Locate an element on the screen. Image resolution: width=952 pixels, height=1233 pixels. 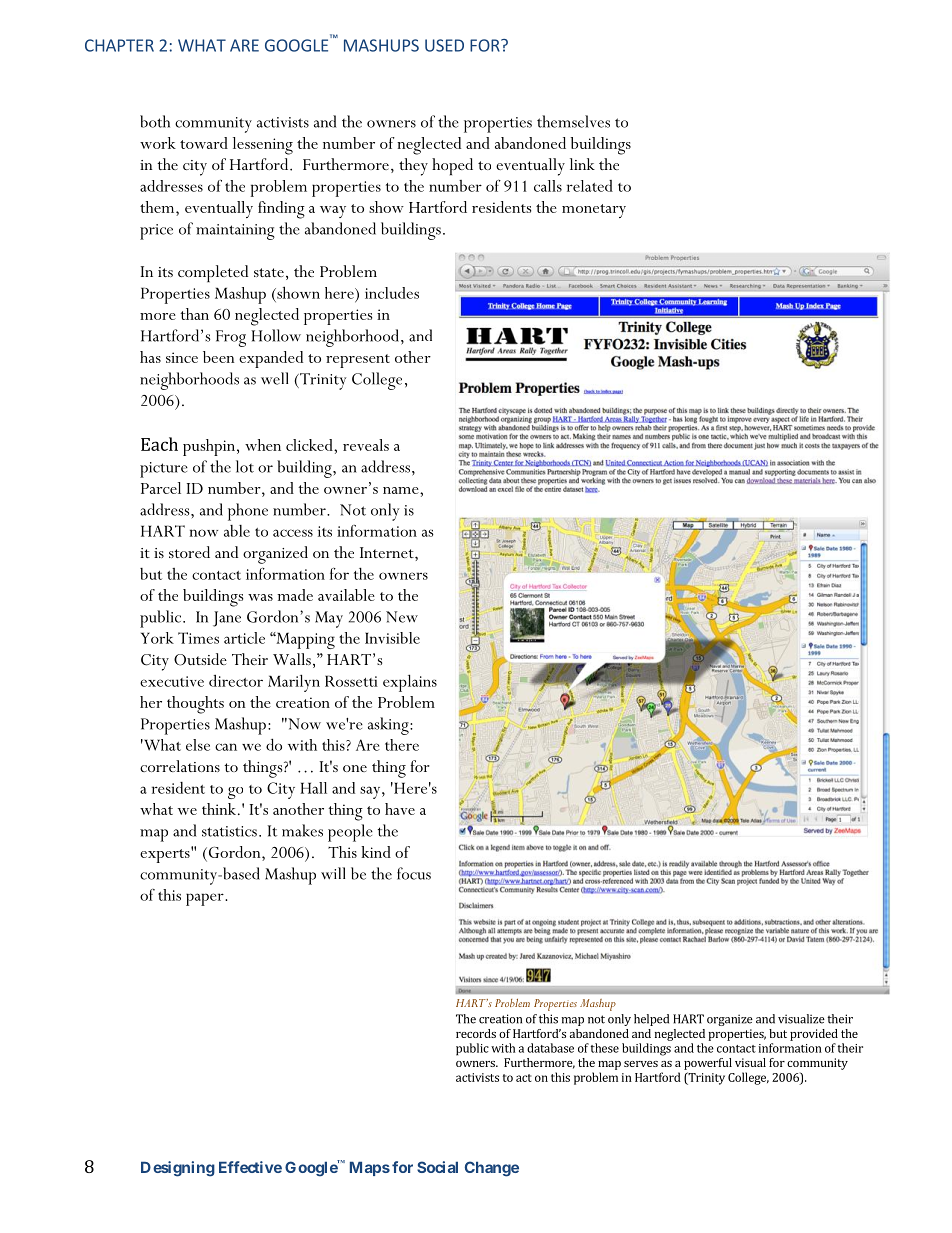
monetary is located at coordinates (594, 211).
